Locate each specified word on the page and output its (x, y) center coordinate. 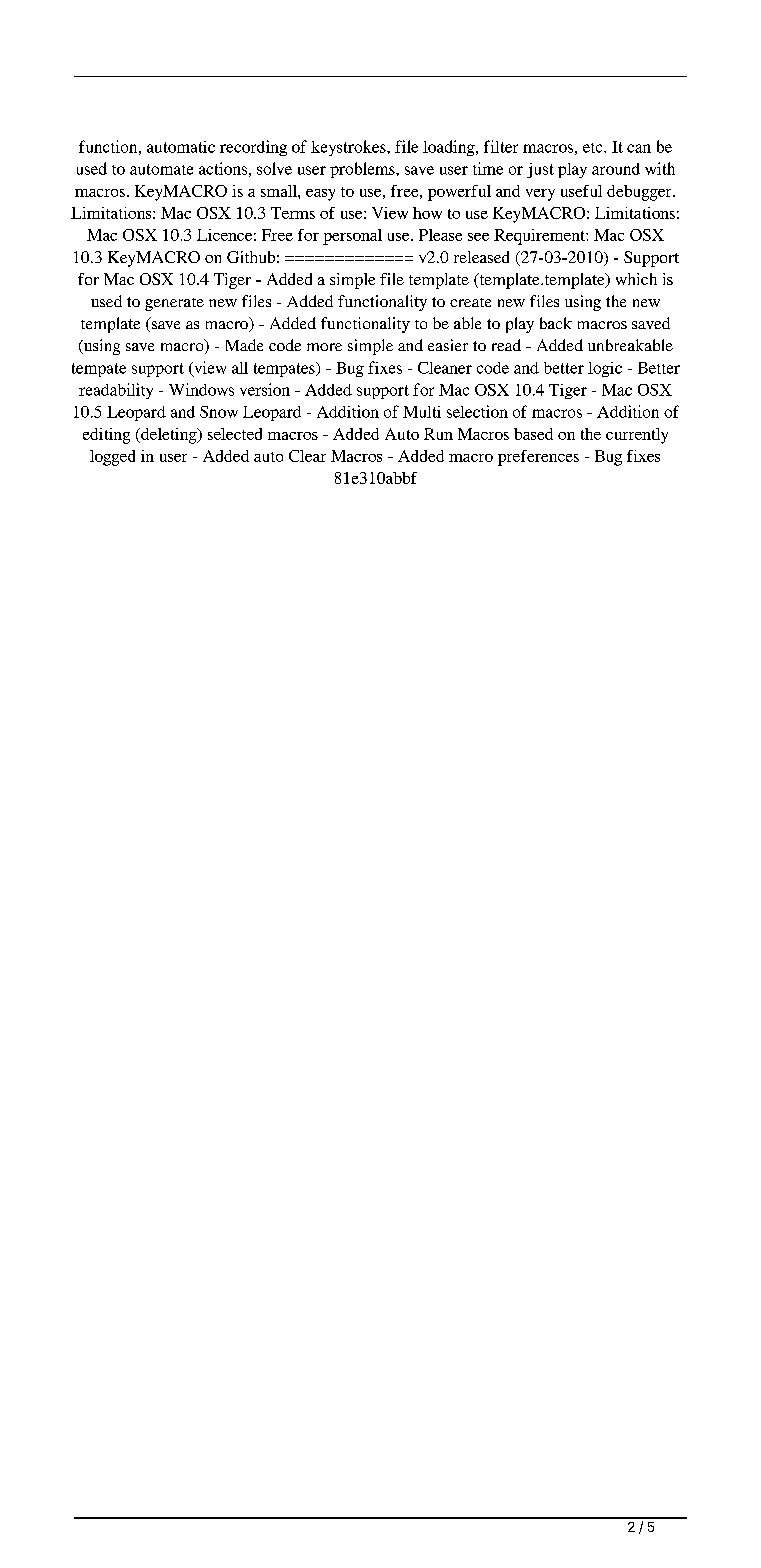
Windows (201, 389)
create (470, 302)
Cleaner (445, 368)
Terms (293, 213)
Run (438, 434)
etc (594, 148)
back (556, 323)
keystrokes (349, 148)
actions (223, 168)
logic (605, 369)
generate (174, 304)
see (478, 237)
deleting (169, 436)
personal (352, 237)
